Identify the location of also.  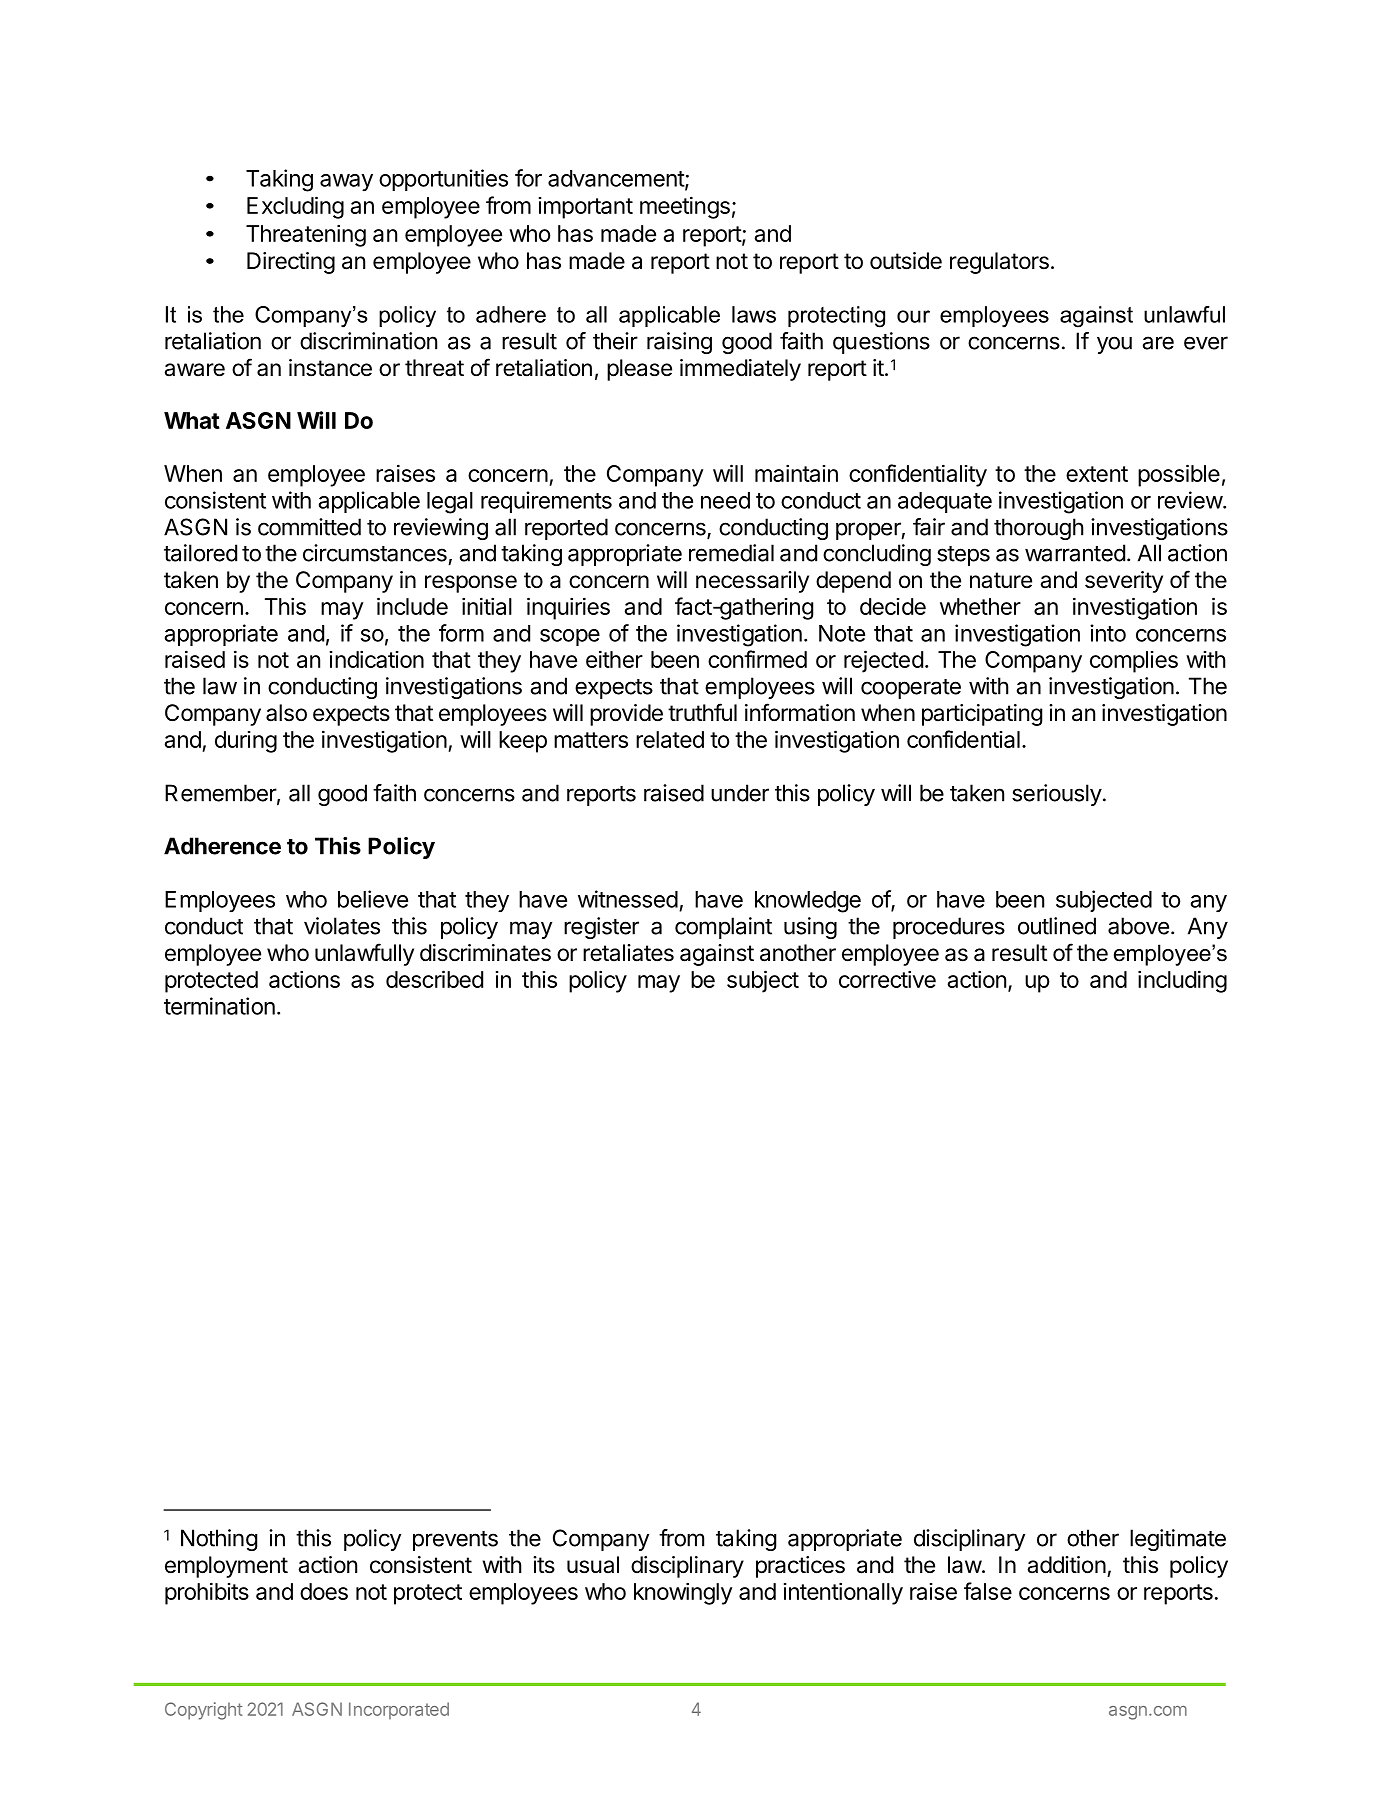
(286, 713).
